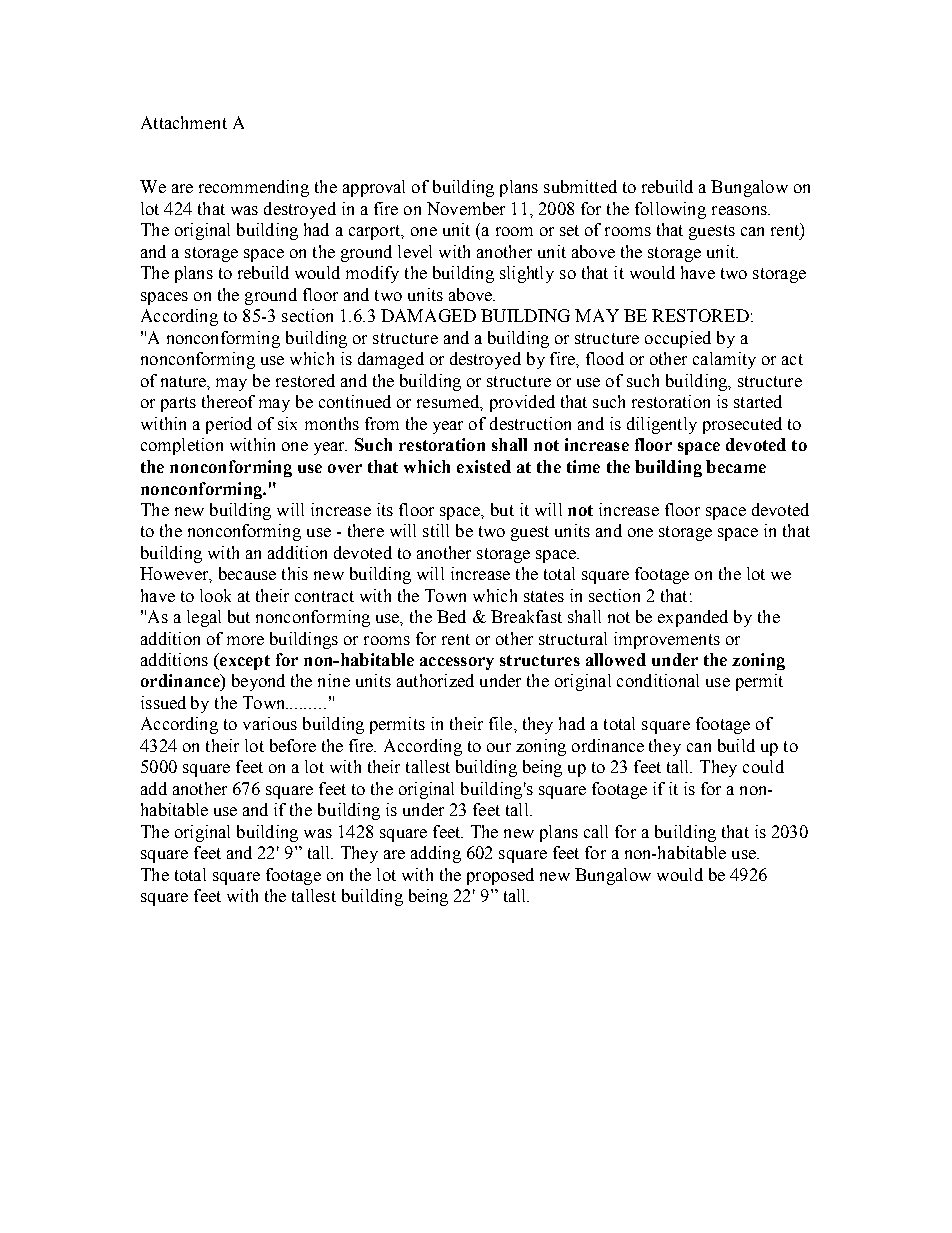 This screenshot has height=1233, width=952. Describe the element at coordinates (457, 663) in the screenshot. I see `accessory` at that location.
